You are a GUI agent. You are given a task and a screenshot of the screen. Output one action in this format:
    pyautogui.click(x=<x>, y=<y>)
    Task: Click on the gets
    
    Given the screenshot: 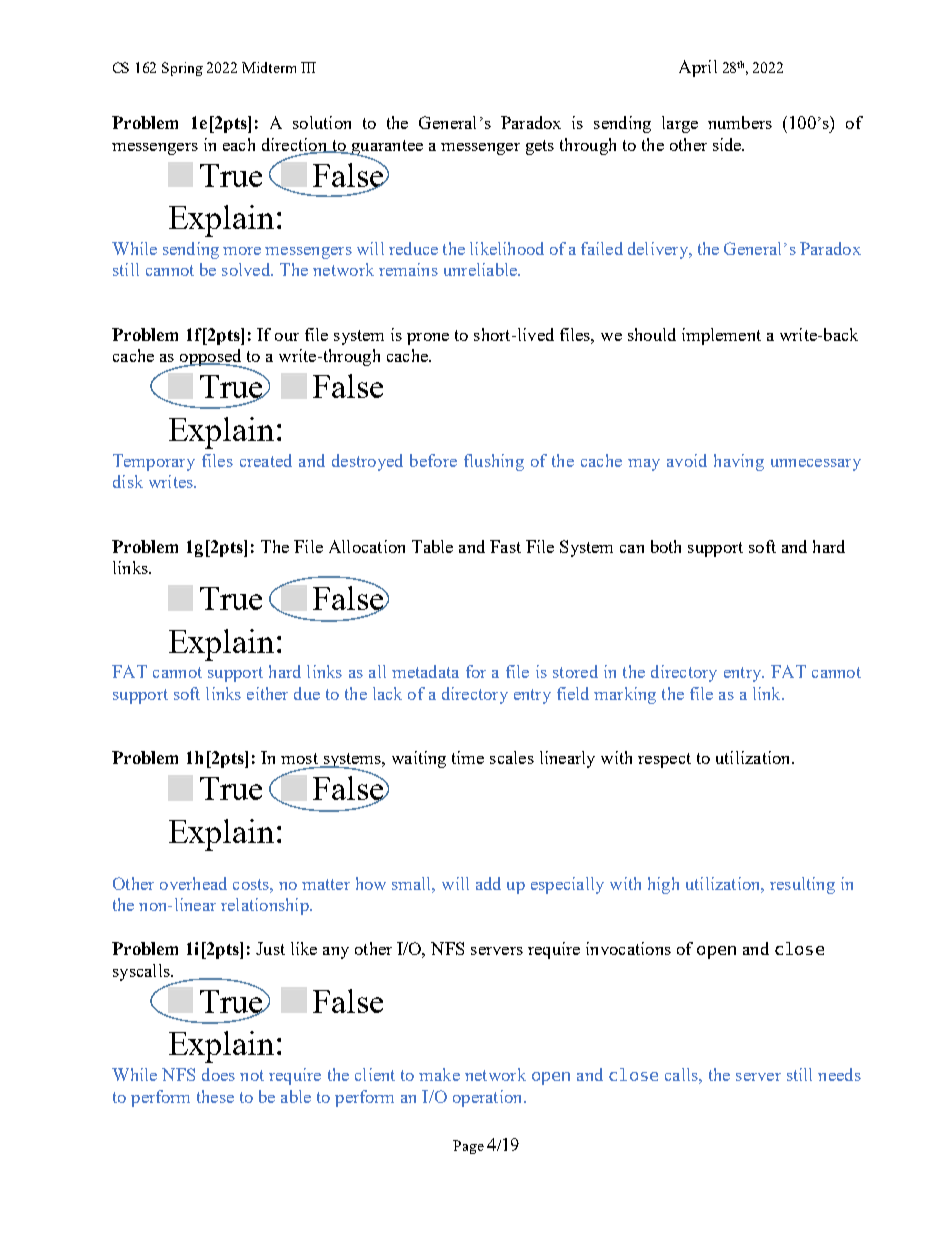 What is the action you would take?
    pyautogui.click(x=540, y=147)
